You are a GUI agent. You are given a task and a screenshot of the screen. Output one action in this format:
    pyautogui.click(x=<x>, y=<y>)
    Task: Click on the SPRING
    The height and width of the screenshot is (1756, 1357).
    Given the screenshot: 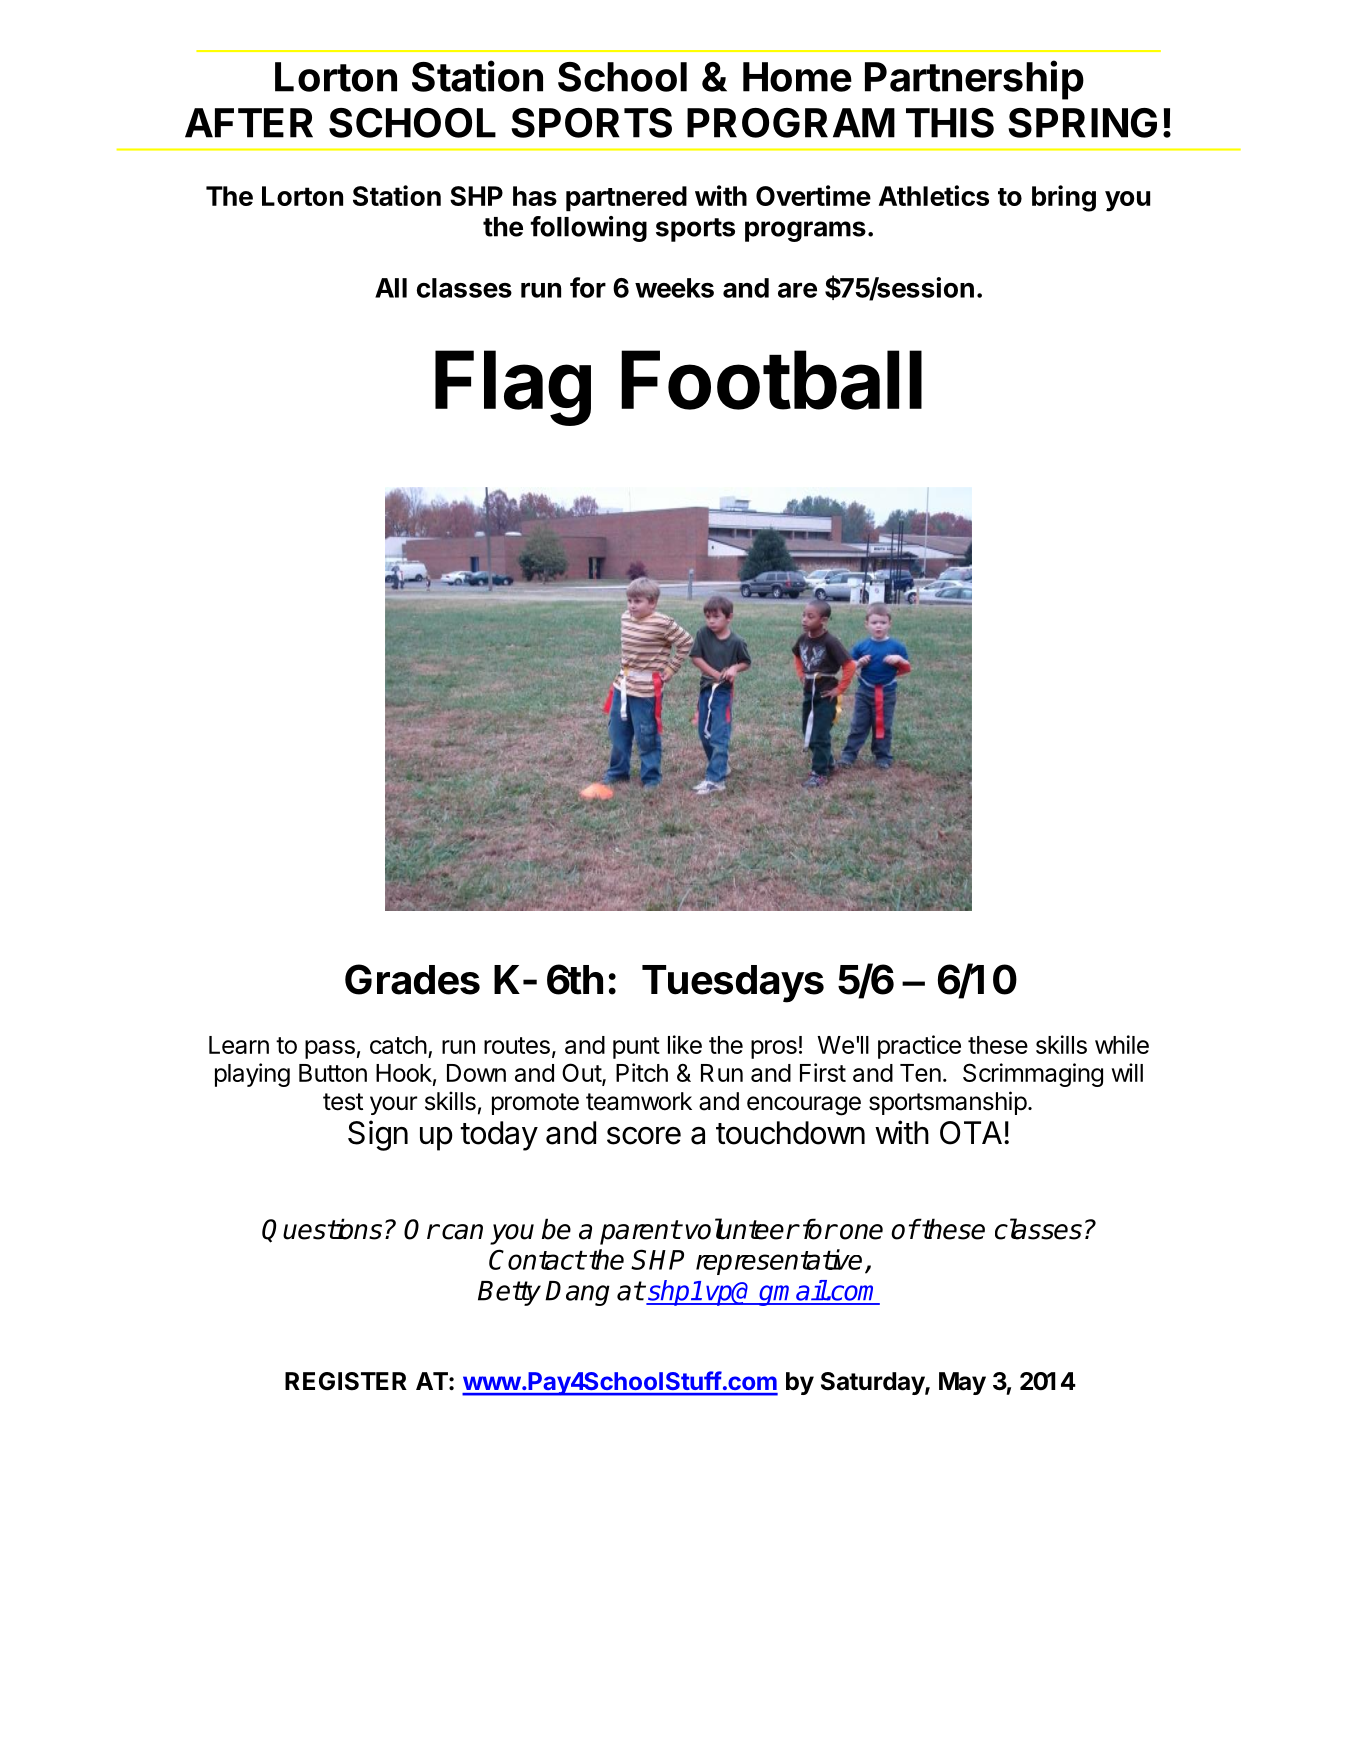 What is the action you would take?
    pyautogui.click(x=1082, y=123)
